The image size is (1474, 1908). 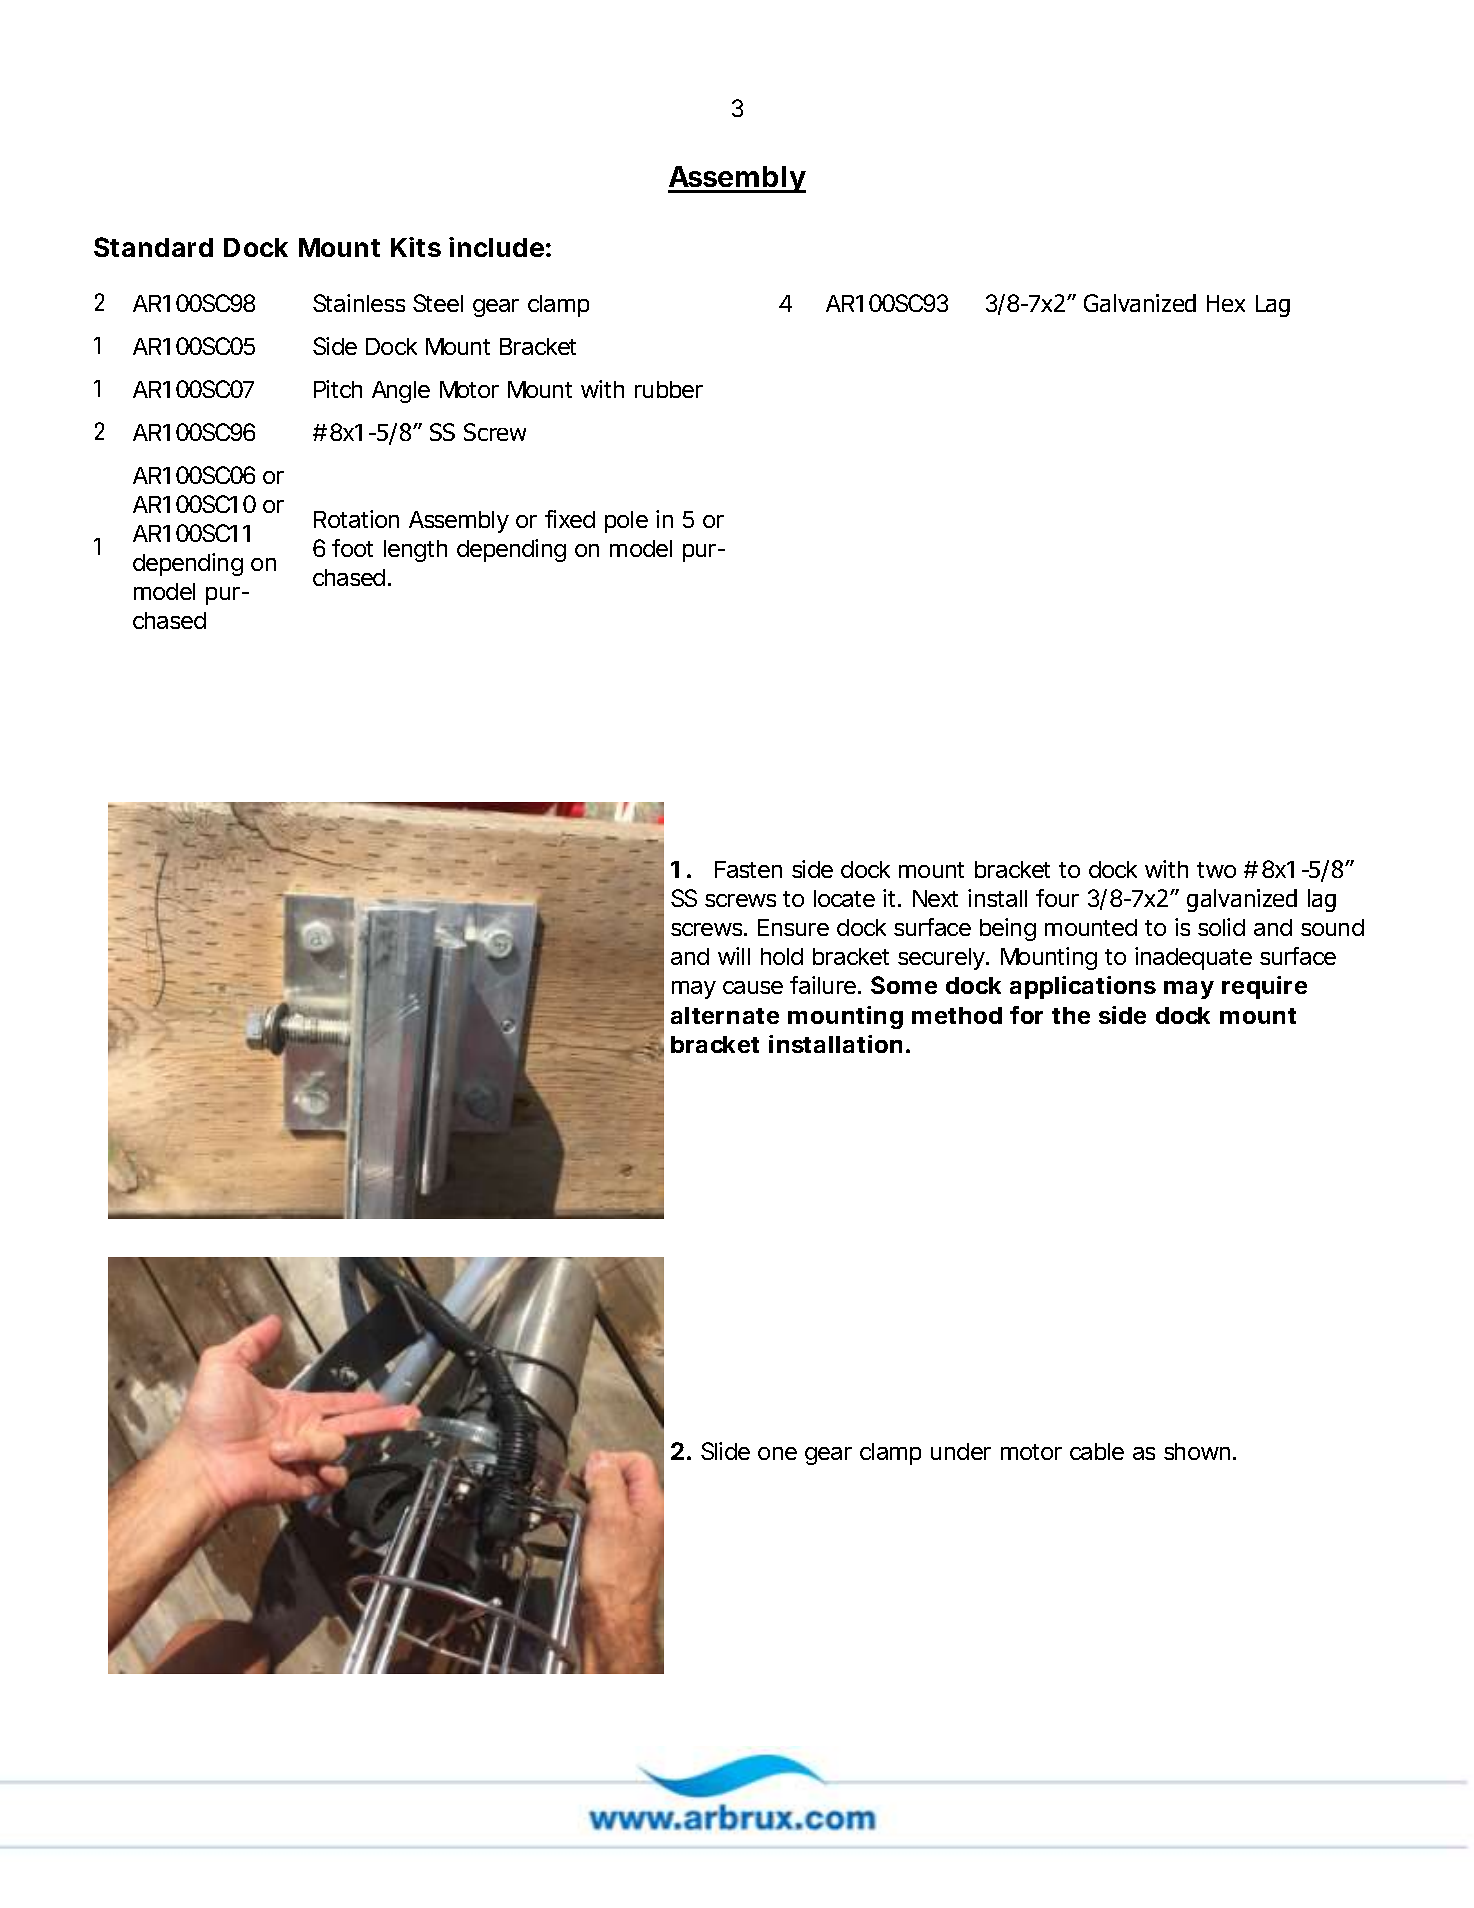 What do you see at coordinates (748, 869) in the page?
I see `Fasten` at bounding box center [748, 869].
